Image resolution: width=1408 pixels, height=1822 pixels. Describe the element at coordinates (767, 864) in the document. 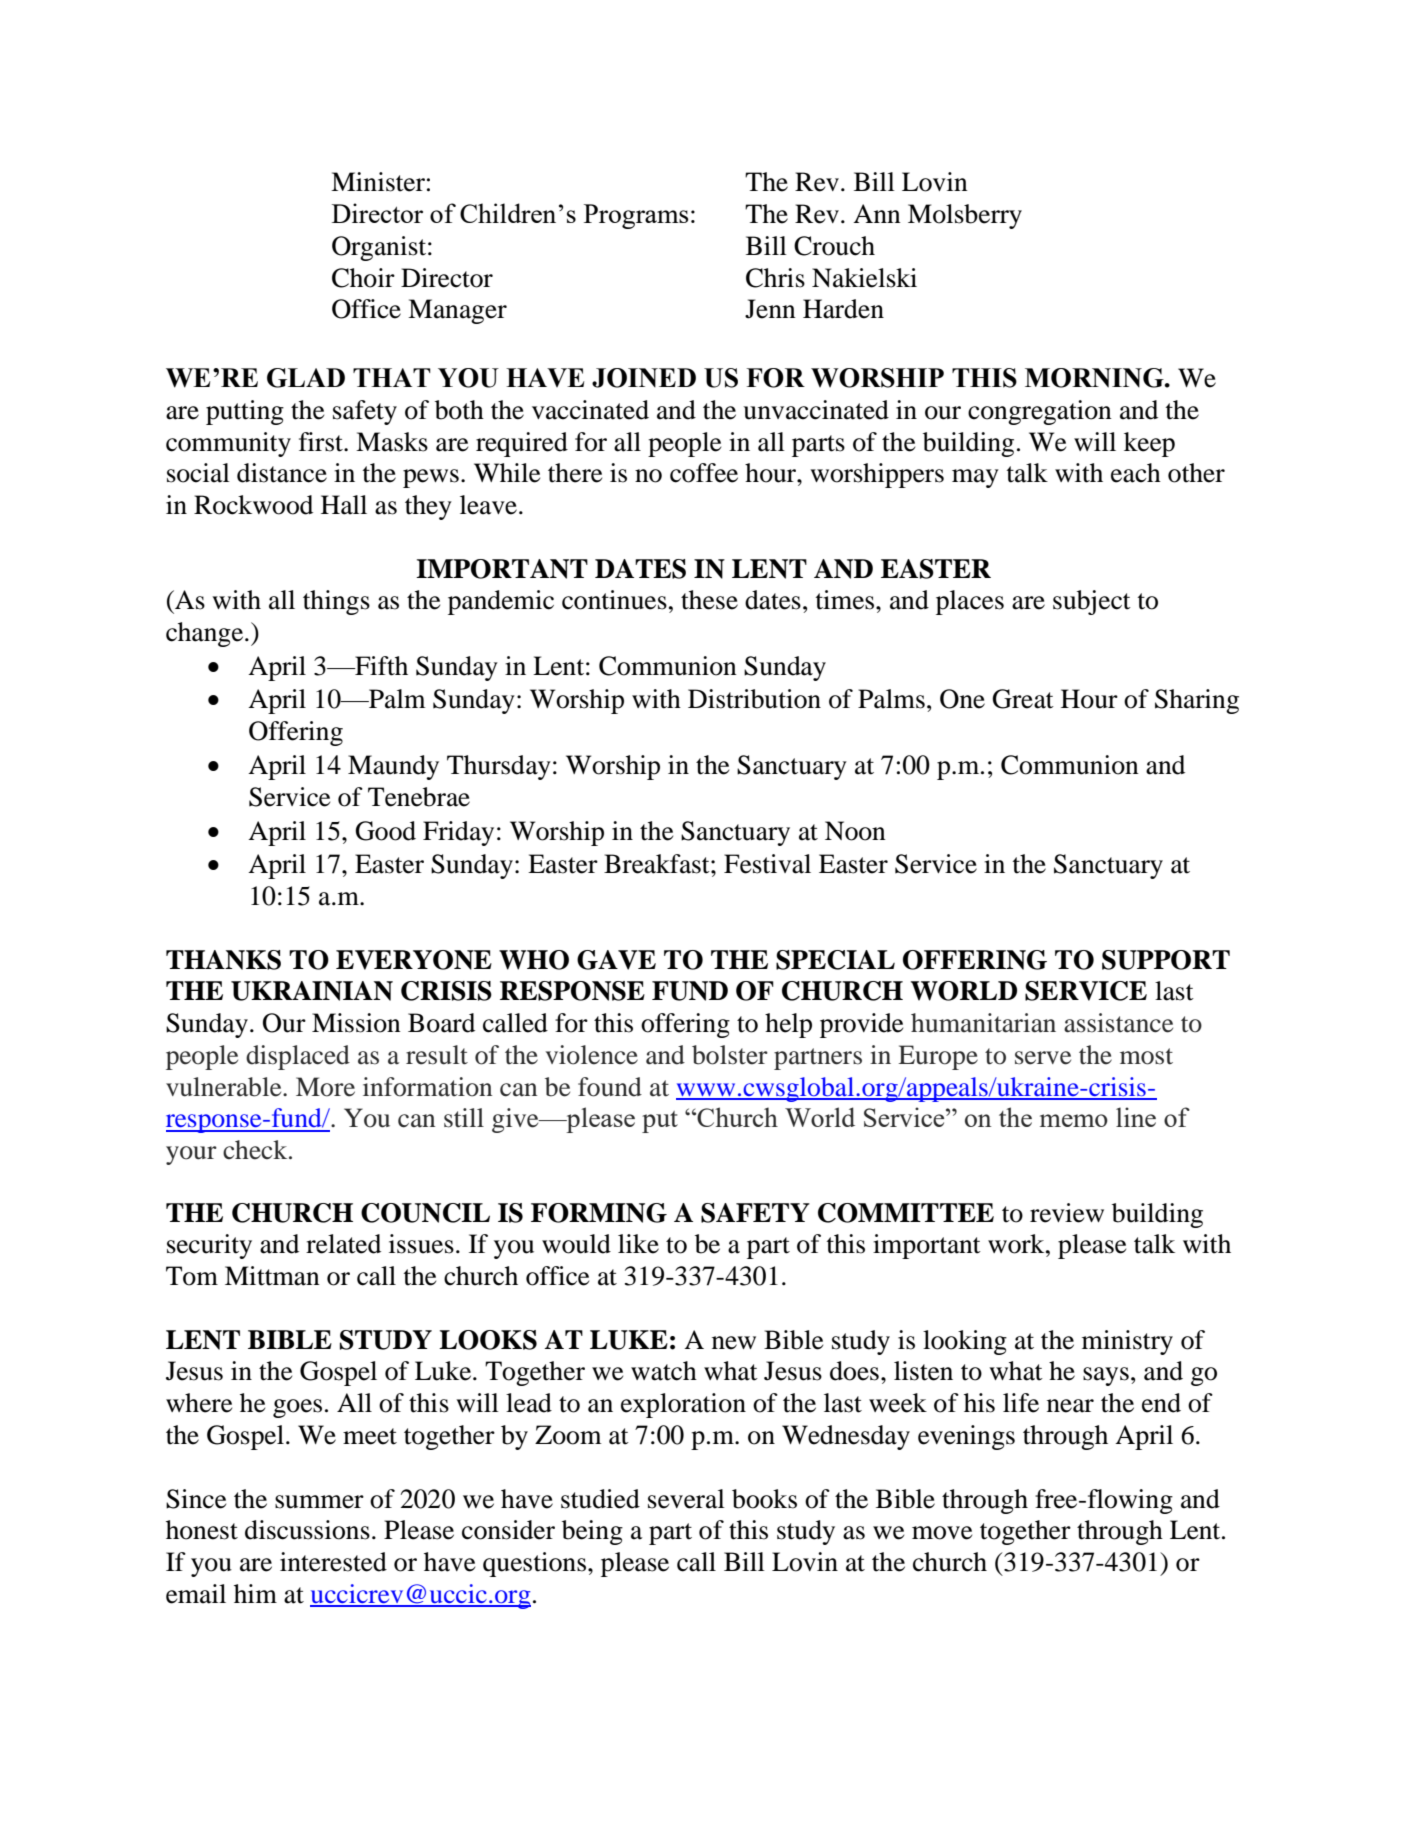

I see `Festival` at that location.
